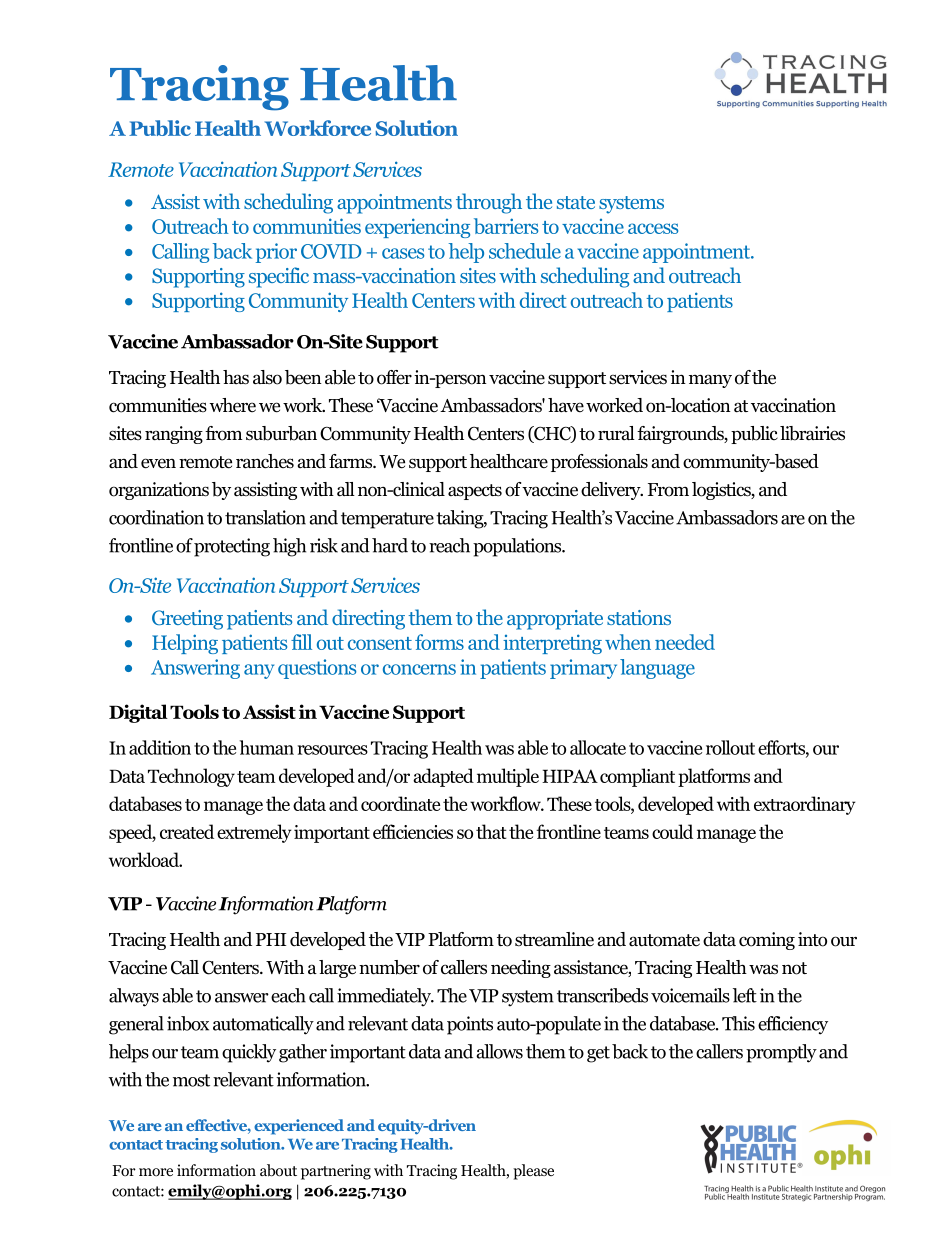  Describe the element at coordinates (138, 713) in the document. I see `Digital` at that location.
